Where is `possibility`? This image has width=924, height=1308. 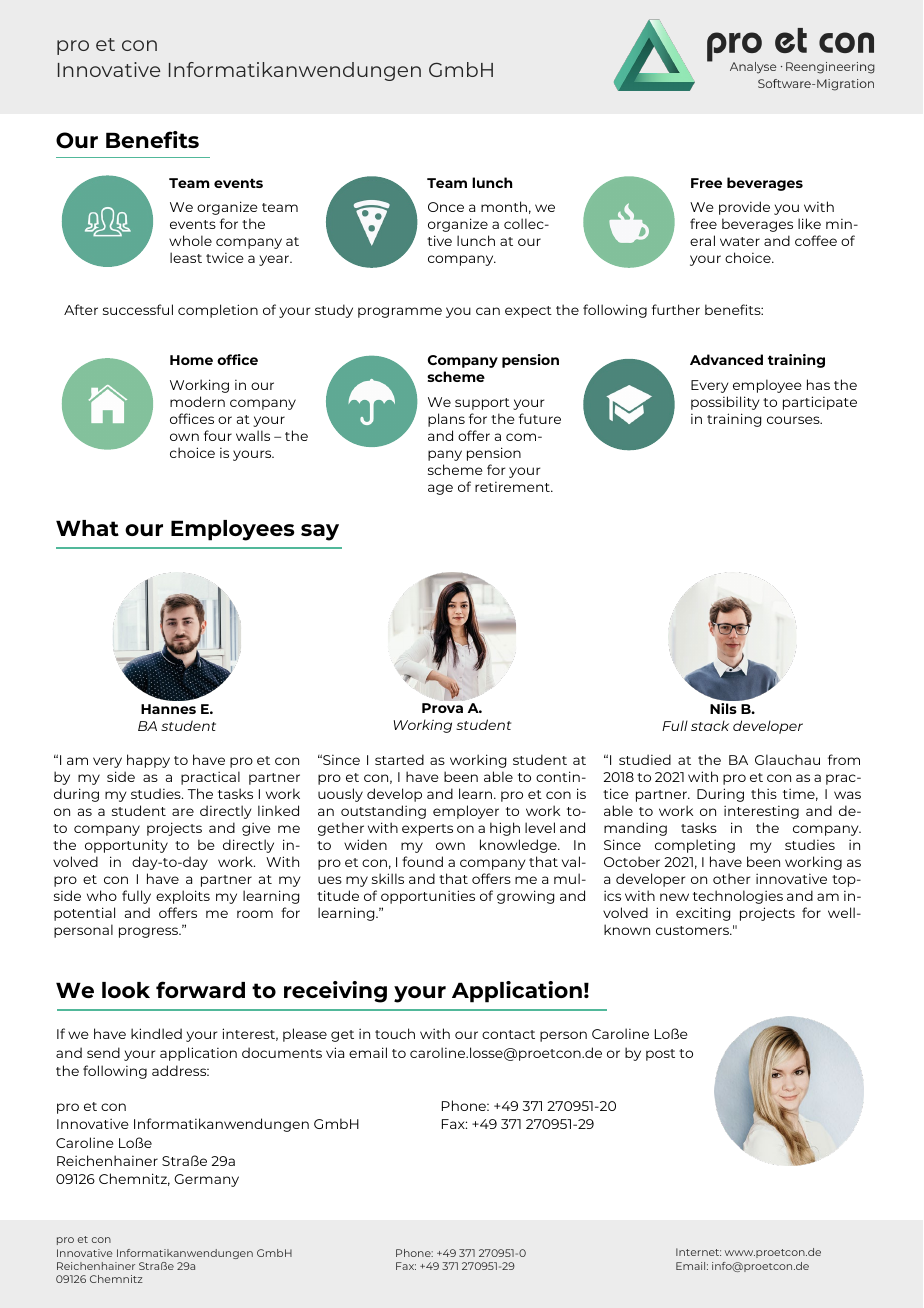 possibility is located at coordinates (725, 403).
